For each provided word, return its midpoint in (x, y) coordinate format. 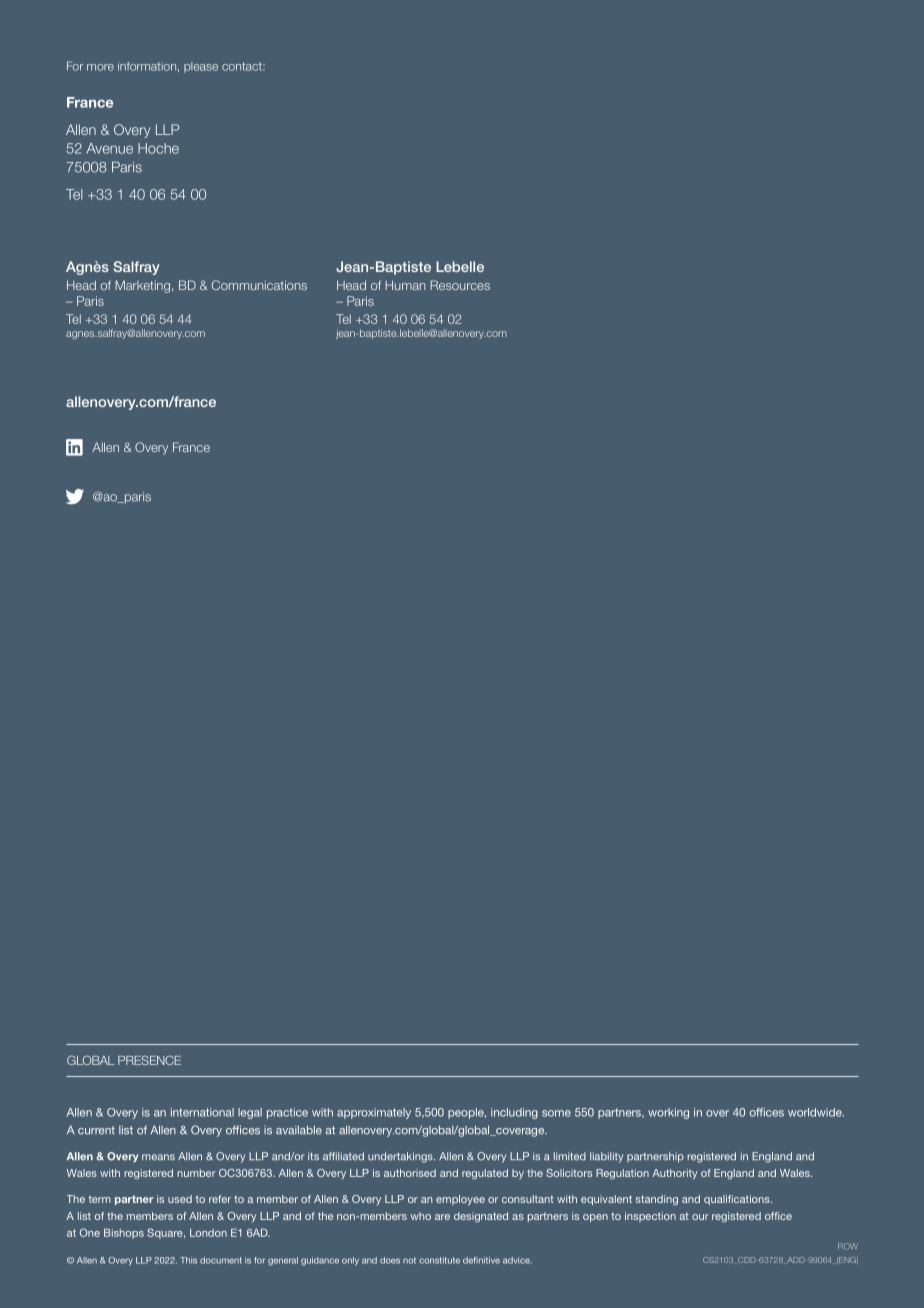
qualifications (738, 1200)
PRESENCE (149, 1060)
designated (481, 1217)
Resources (460, 285)
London (208, 1233)
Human (405, 285)
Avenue (110, 148)
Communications (259, 285)
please (201, 67)
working (668, 1113)
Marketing (142, 286)
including (514, 1113)
